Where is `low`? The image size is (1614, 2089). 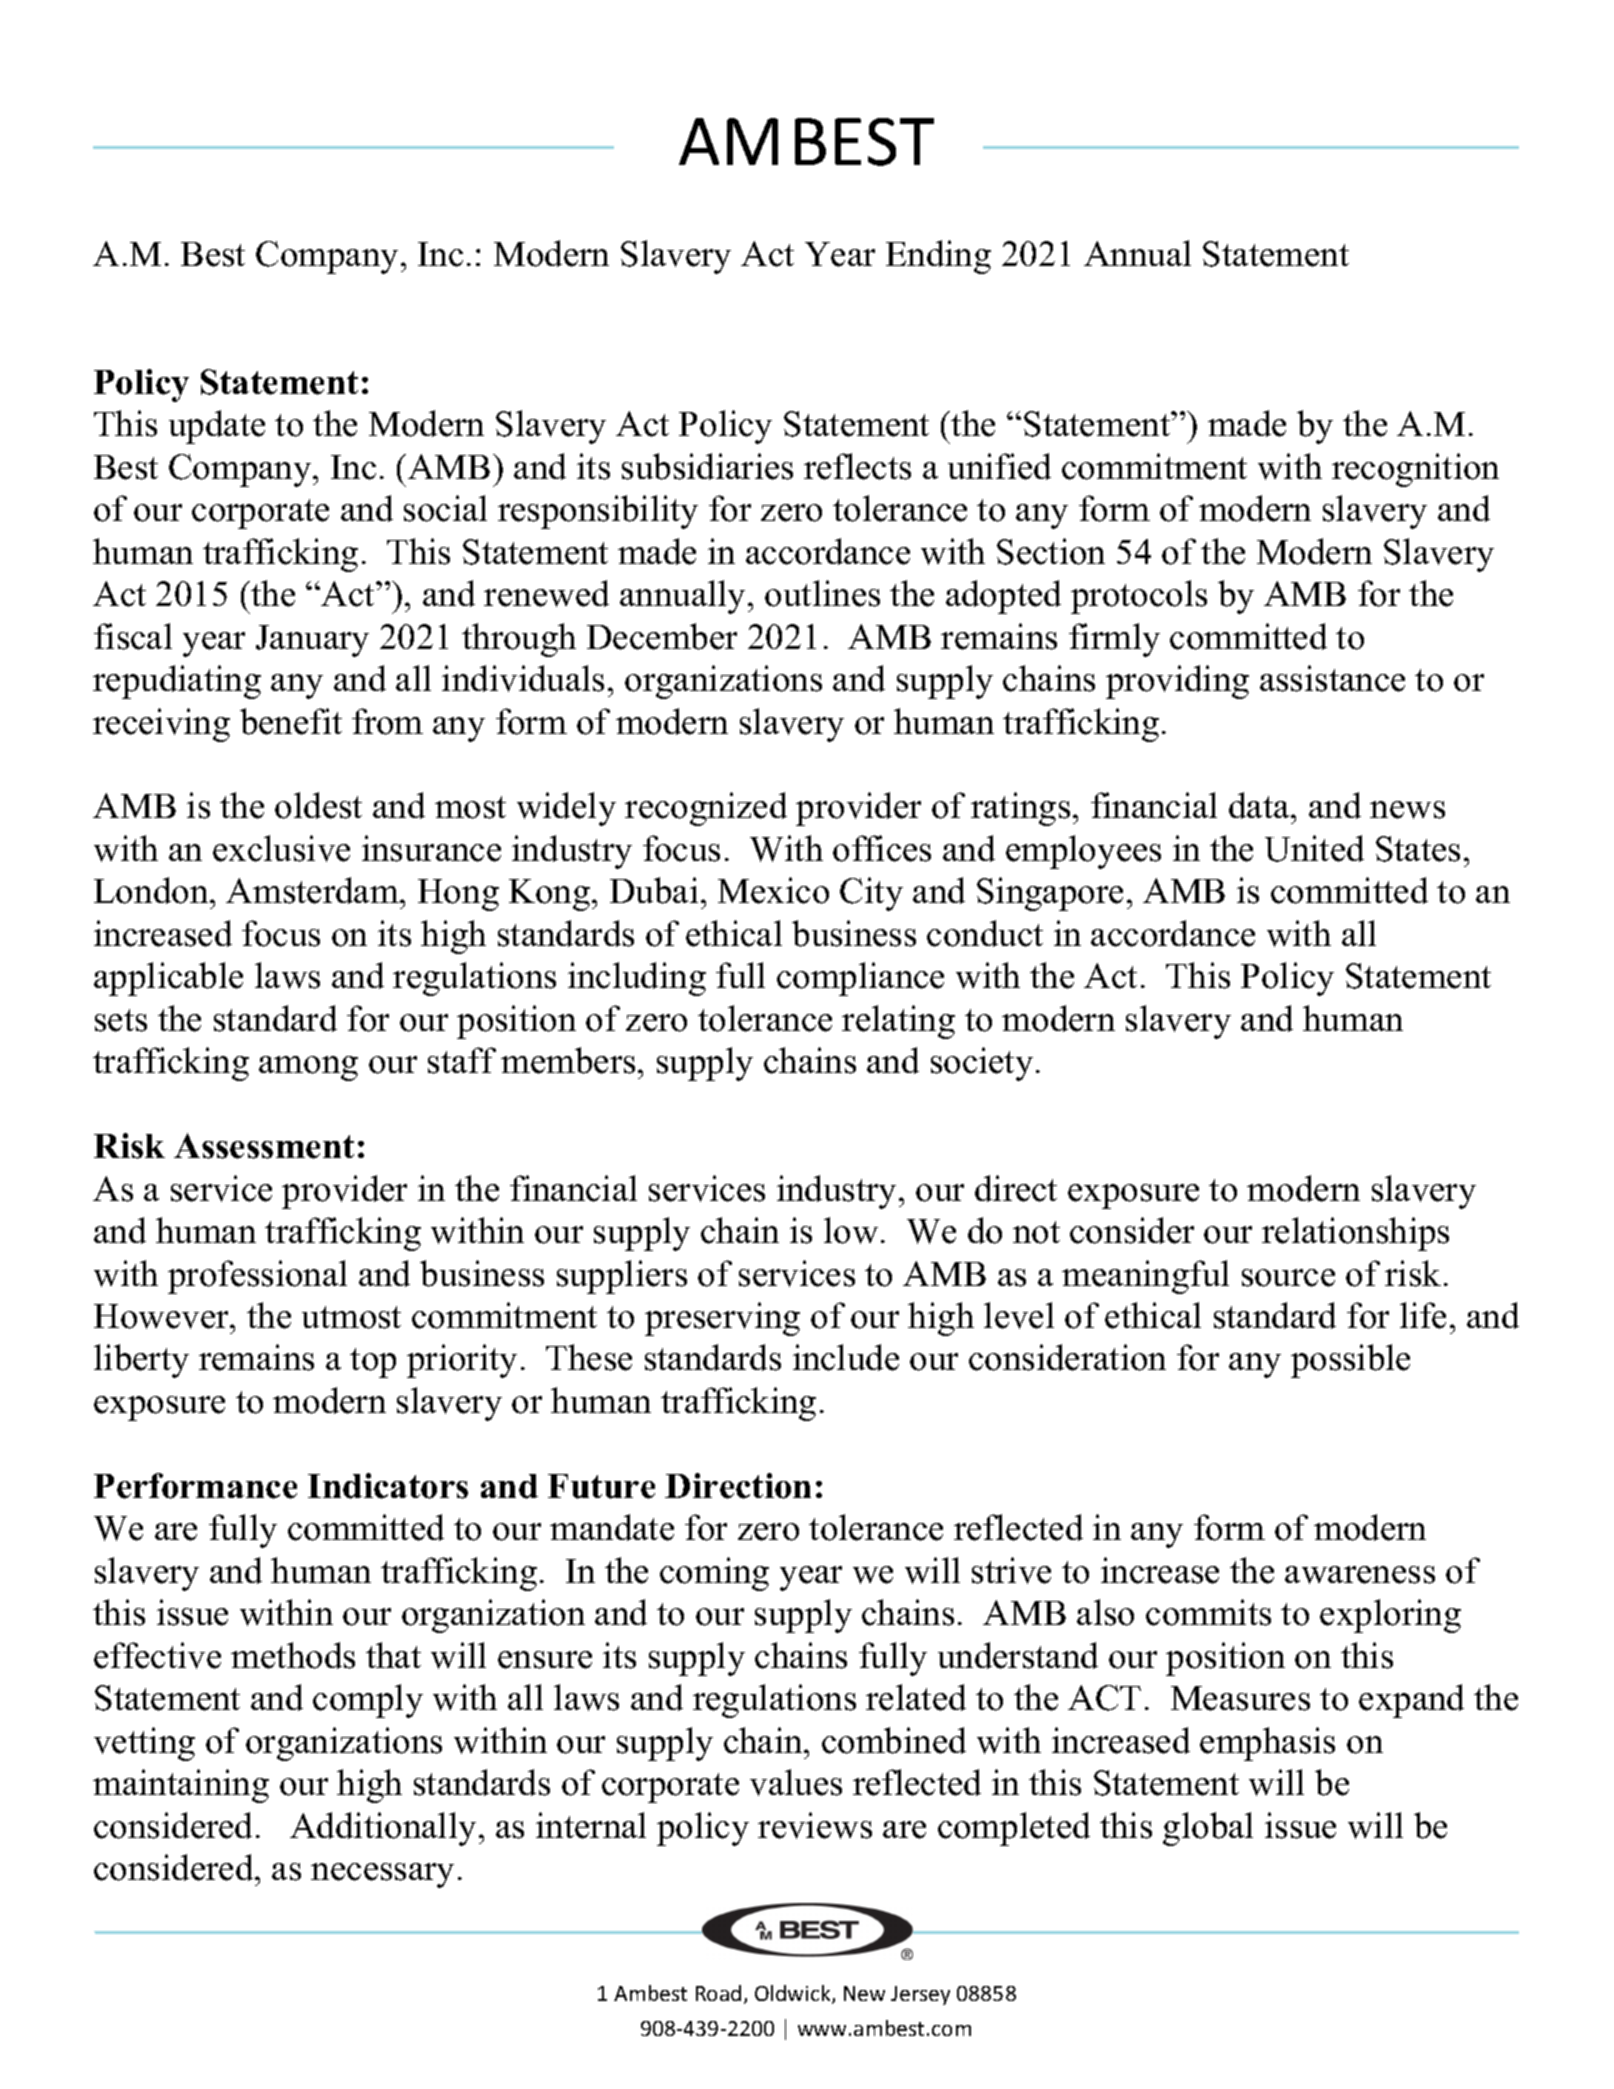 low is located at coordinates (851, 1230).
